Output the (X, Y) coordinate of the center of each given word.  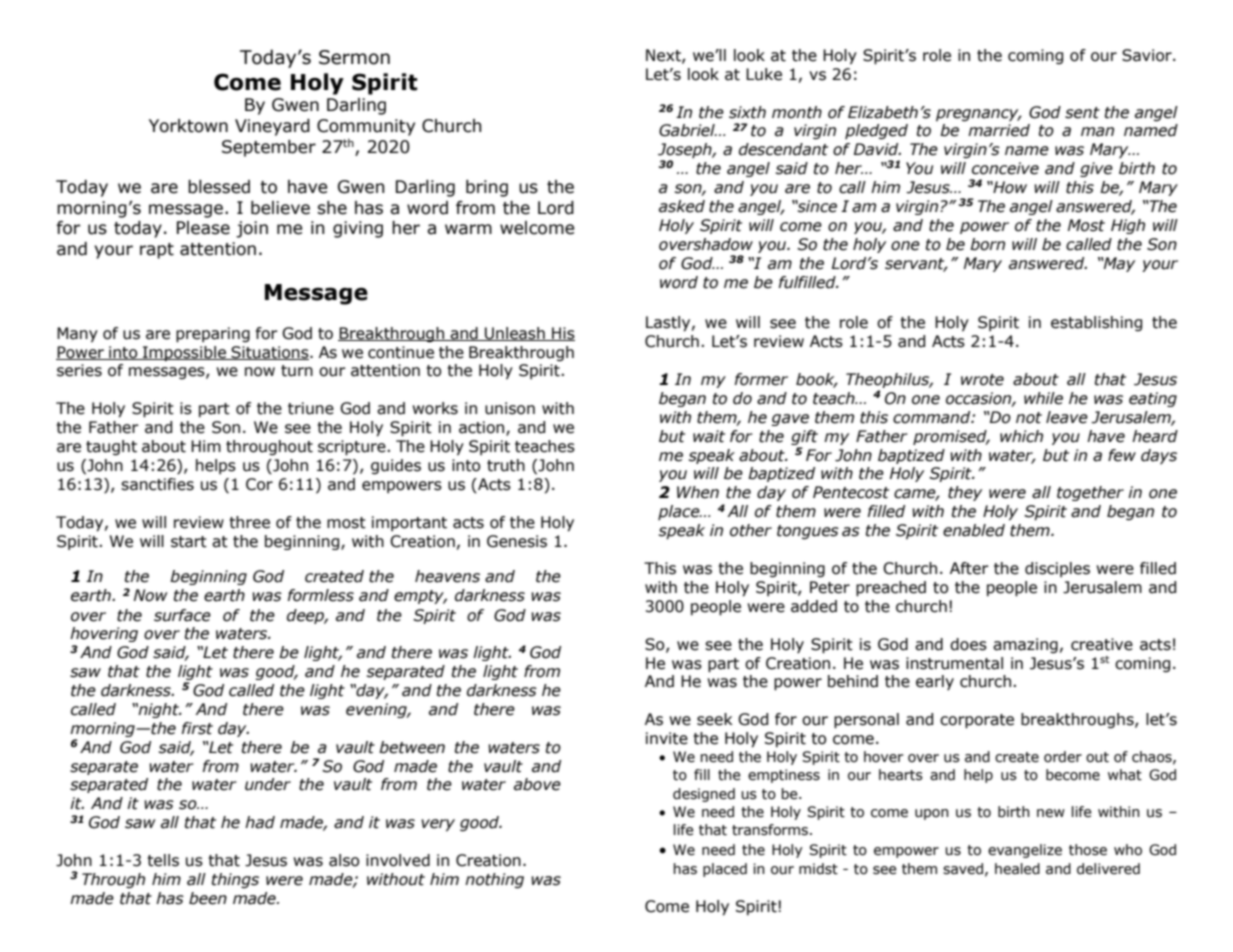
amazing (1025, 645)
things (235, 880)
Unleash (515, 334)
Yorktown (188, 126)
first (197, 728)
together (1090, 493)
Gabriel (688, 130)
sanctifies (157, 484)
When (698, 492)
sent (1082, 113)
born (987, 244)
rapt (157, 251)
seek (715, 719)
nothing (494, 880)
